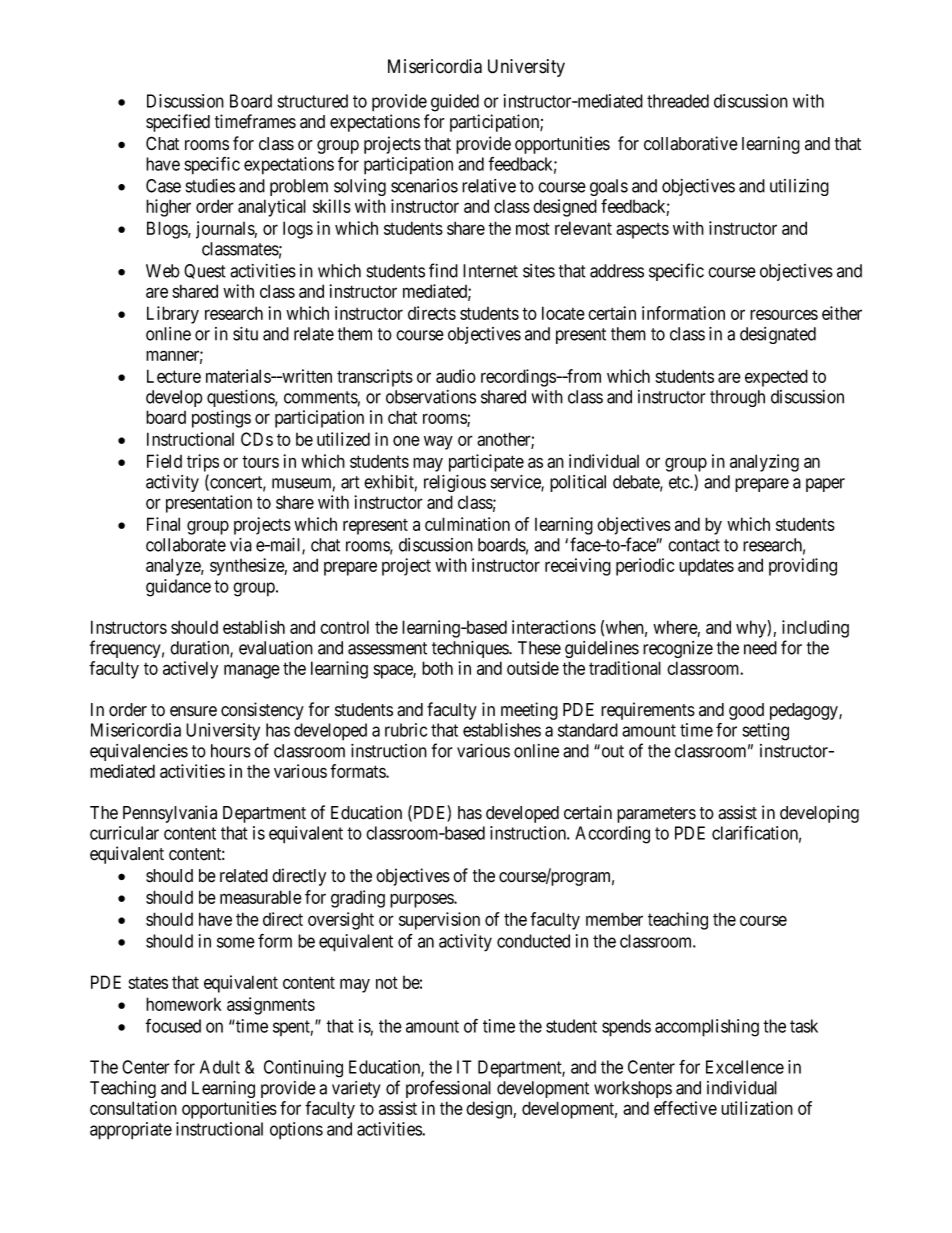  I want to click on member, so click(614, 919).
